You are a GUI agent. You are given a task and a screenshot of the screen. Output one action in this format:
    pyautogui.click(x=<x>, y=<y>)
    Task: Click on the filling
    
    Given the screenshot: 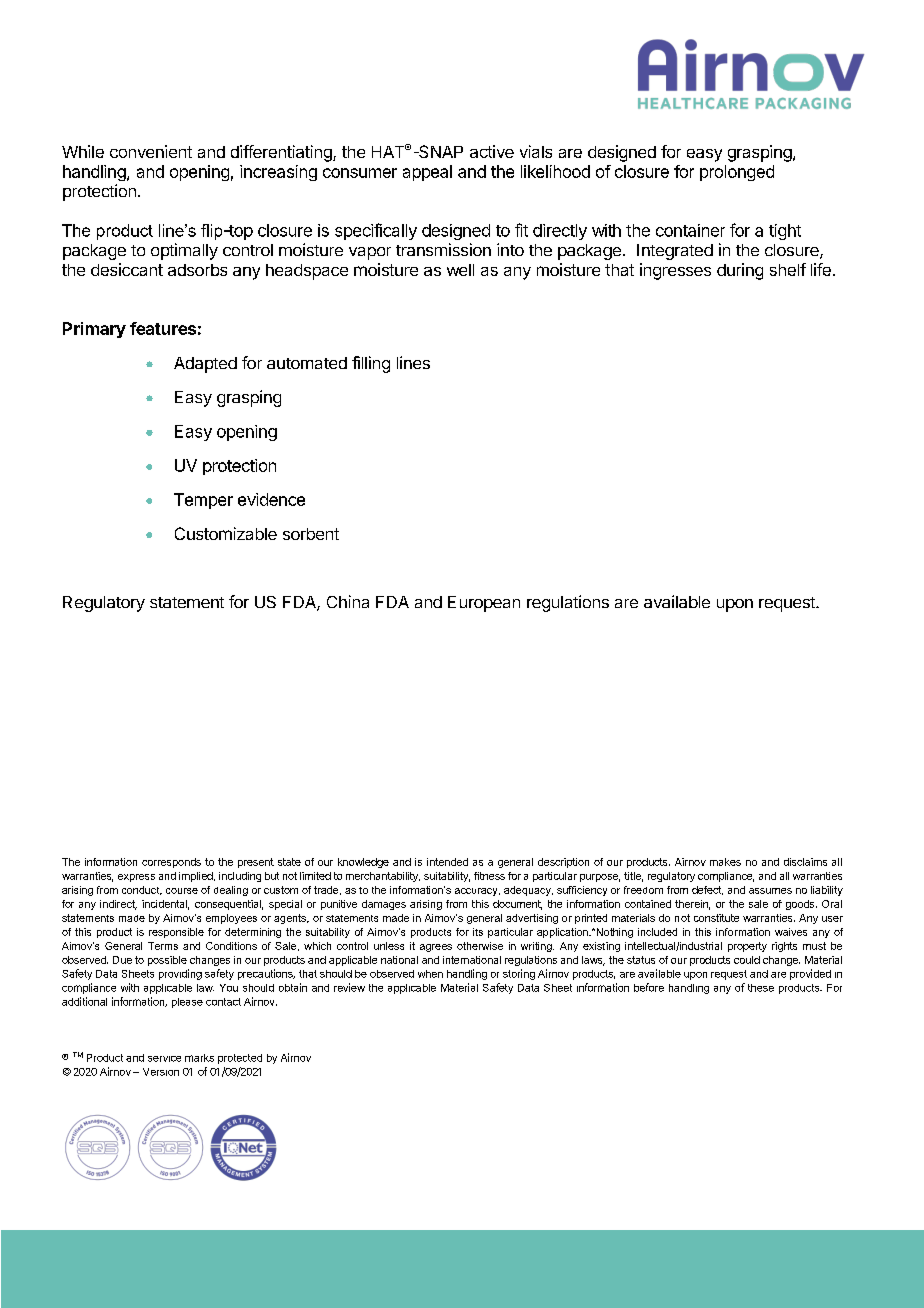 What is the action you would take?
    pyautogui.click(x=371, y=364)
